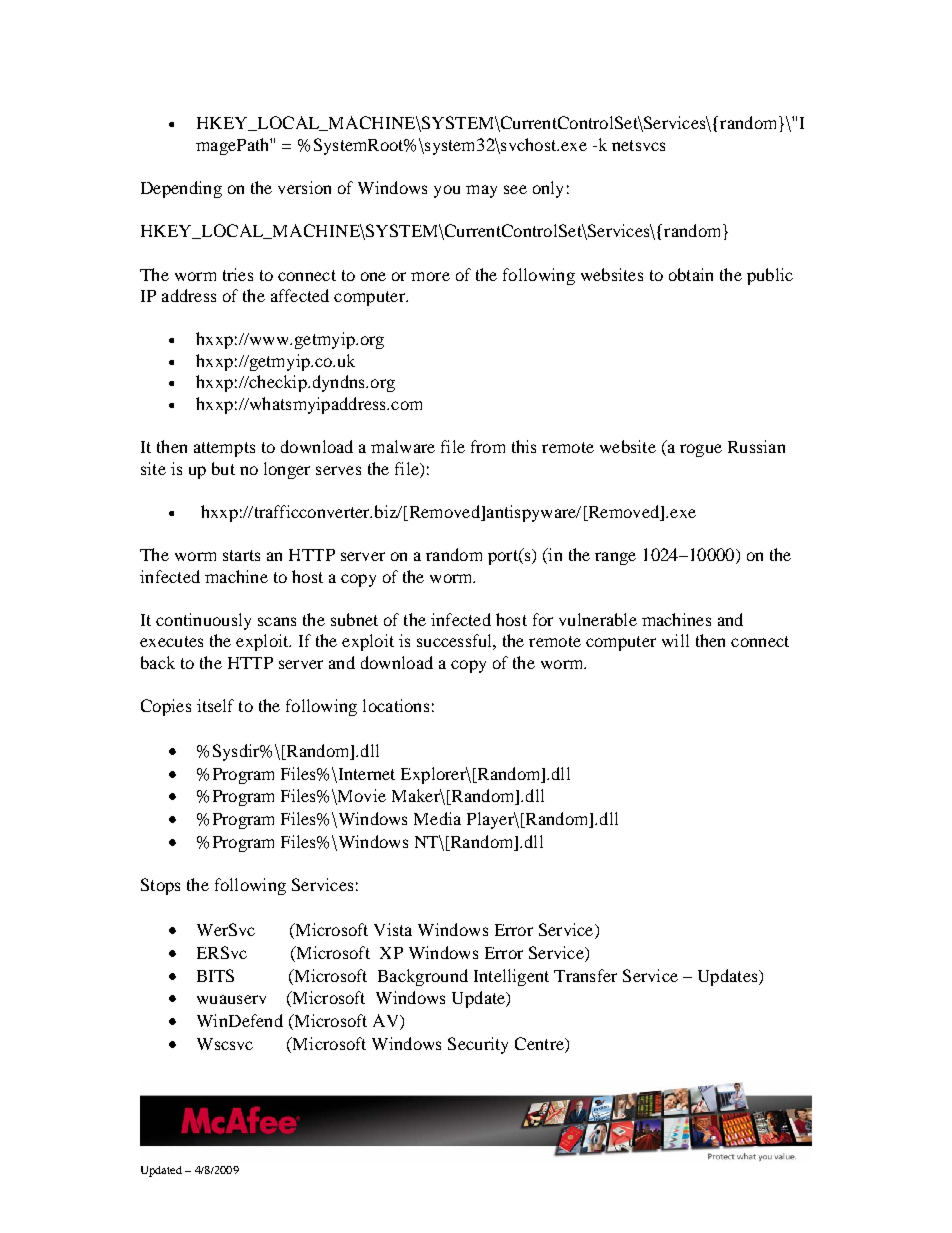 This screenshot has width=952, height=1233. What do you see at coordinates (481, 191) in the screenshot?
I see `may` at bounding box center [481, 191].
